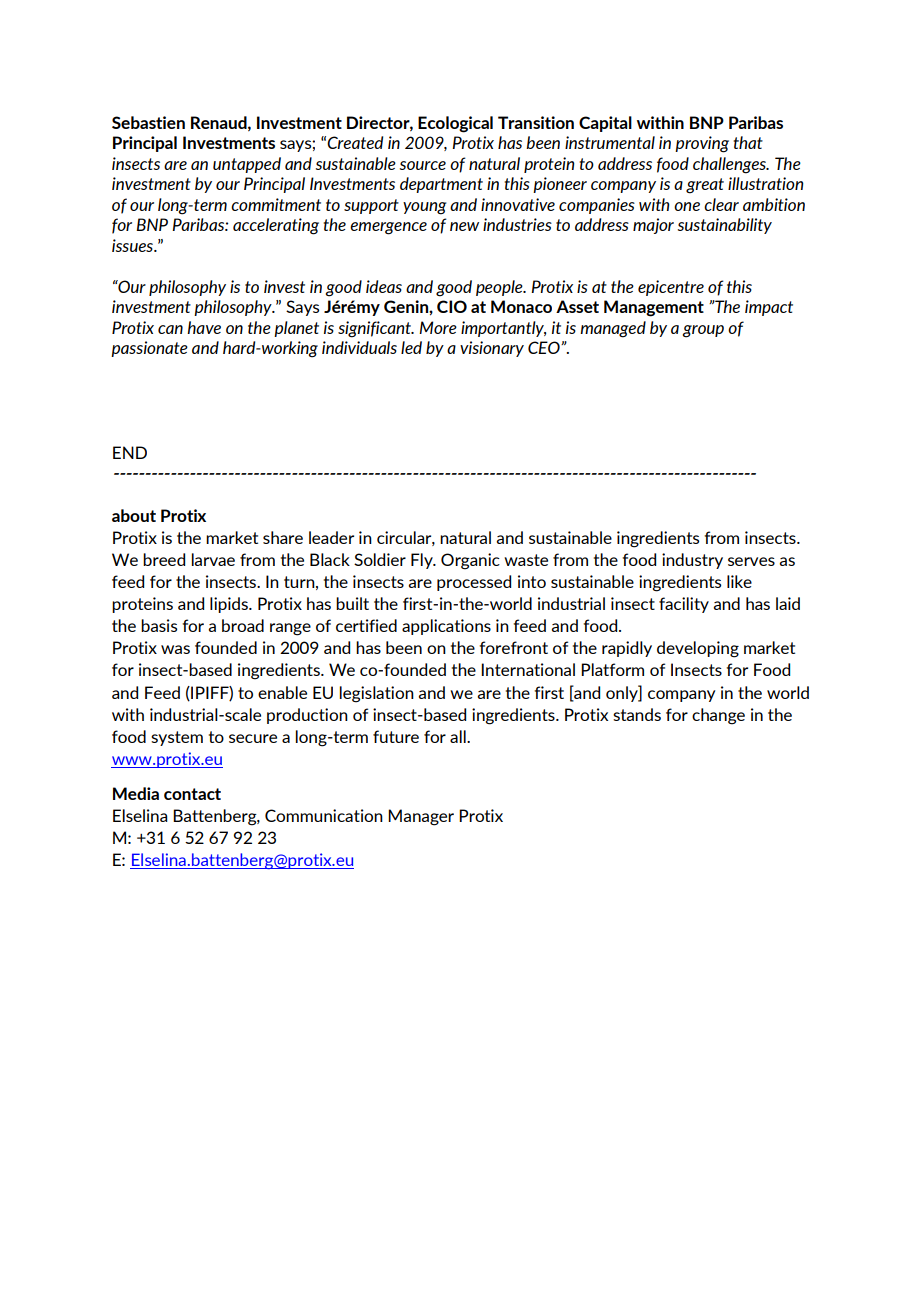 Image resolution: width=924 pixels, height=1308 pixels. I want to click on proving, so click(702, 144).
